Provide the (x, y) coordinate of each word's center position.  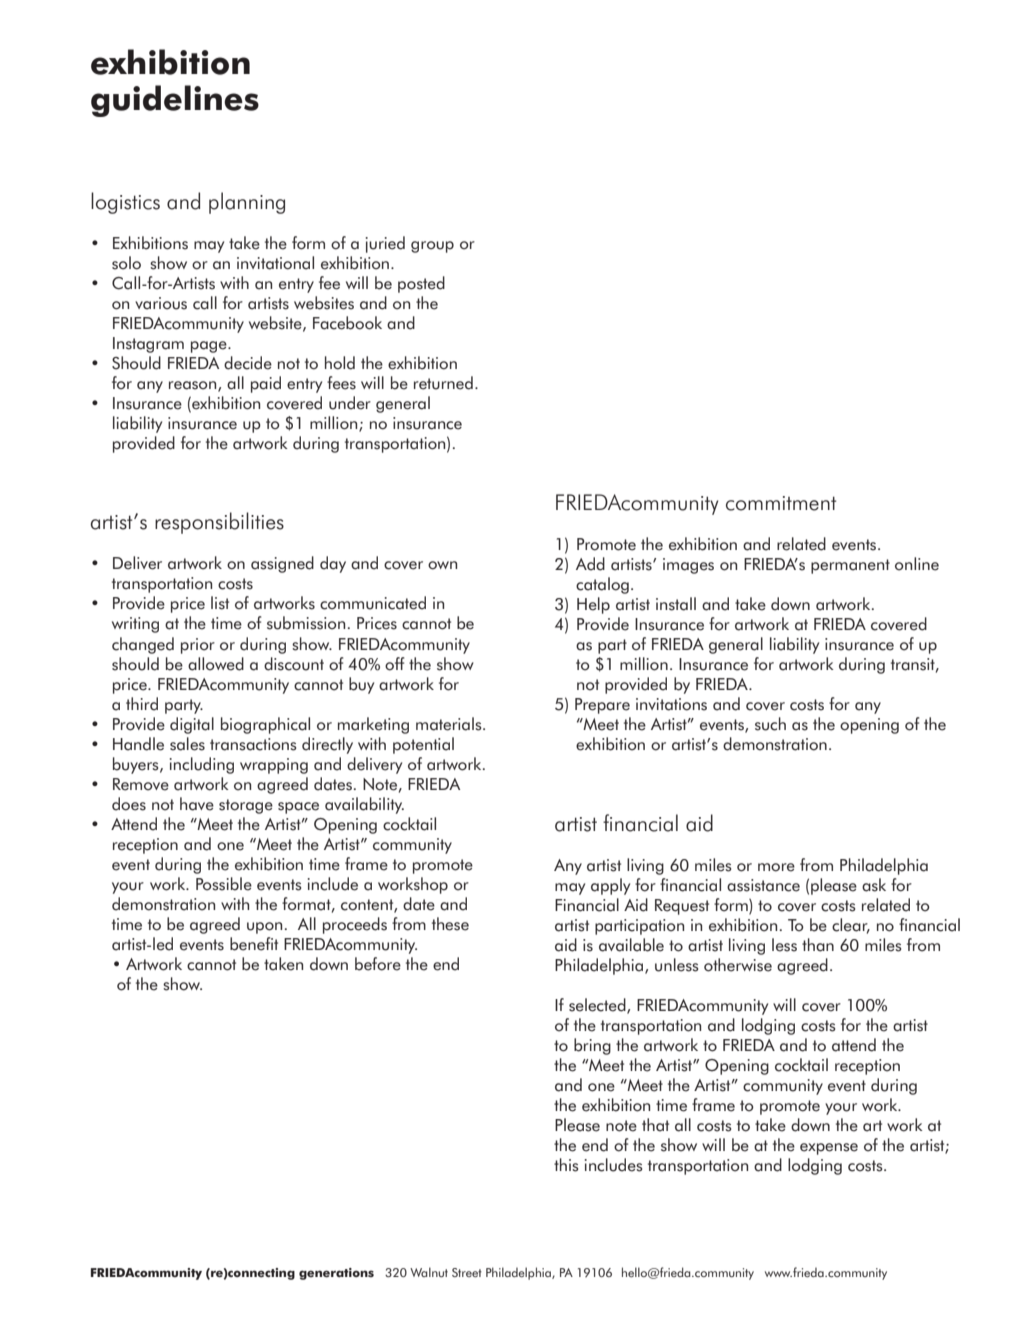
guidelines (175, 101)
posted (421, 284)
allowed (216, 664)
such (770, 724)
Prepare (602, 706)
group (432, 247)
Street (467, 1272)
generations (336, 1274)
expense (829, 1149)
